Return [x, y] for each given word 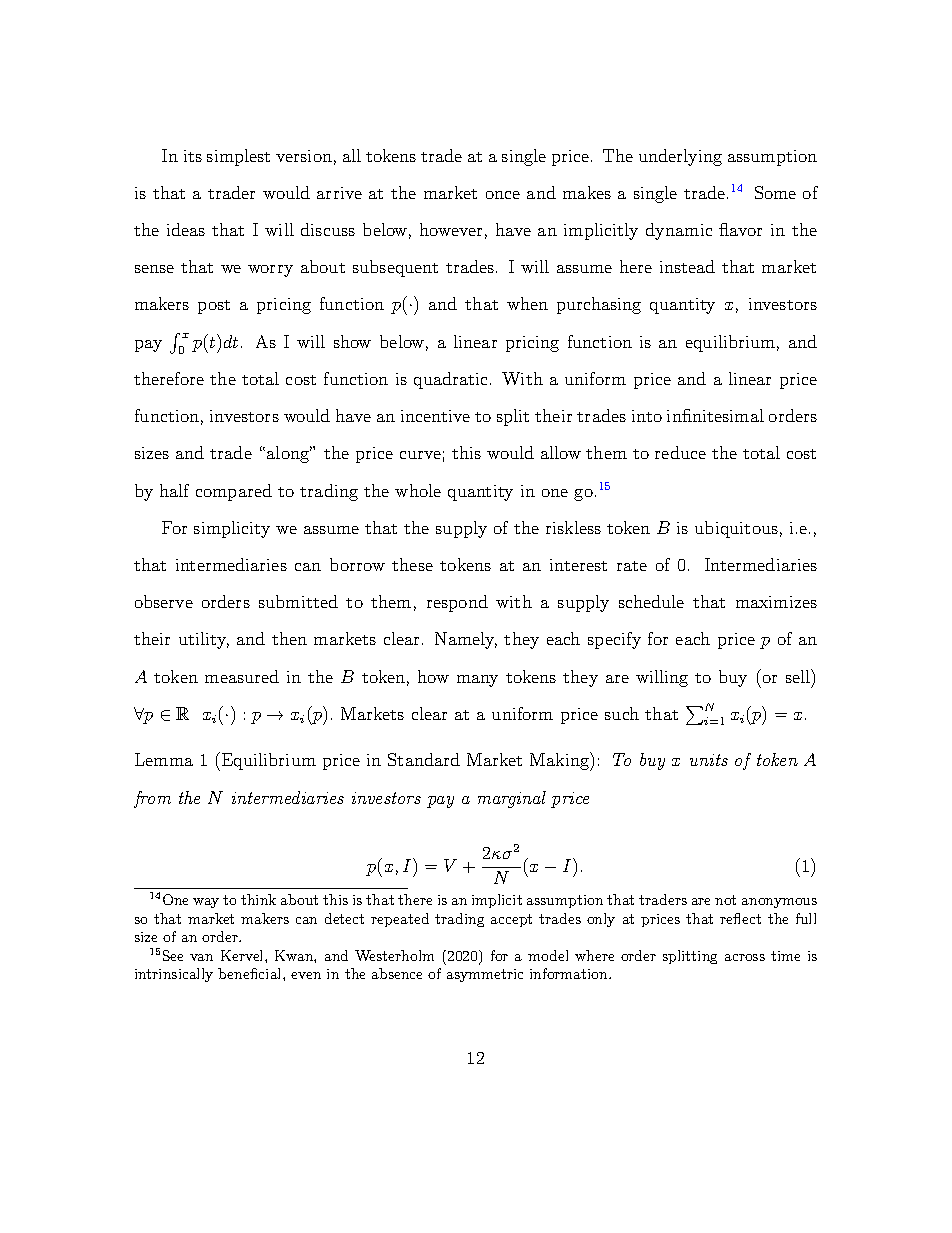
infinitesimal [715, 415]
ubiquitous [736, 529]
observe [164, 601]
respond [457, 603]
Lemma [164, 759]
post [214, 307]
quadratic [450, 380]
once [503, 195]
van [201, 957]
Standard [424, 759]
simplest [238, 157]
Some [775, 192]
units [709, 760]
